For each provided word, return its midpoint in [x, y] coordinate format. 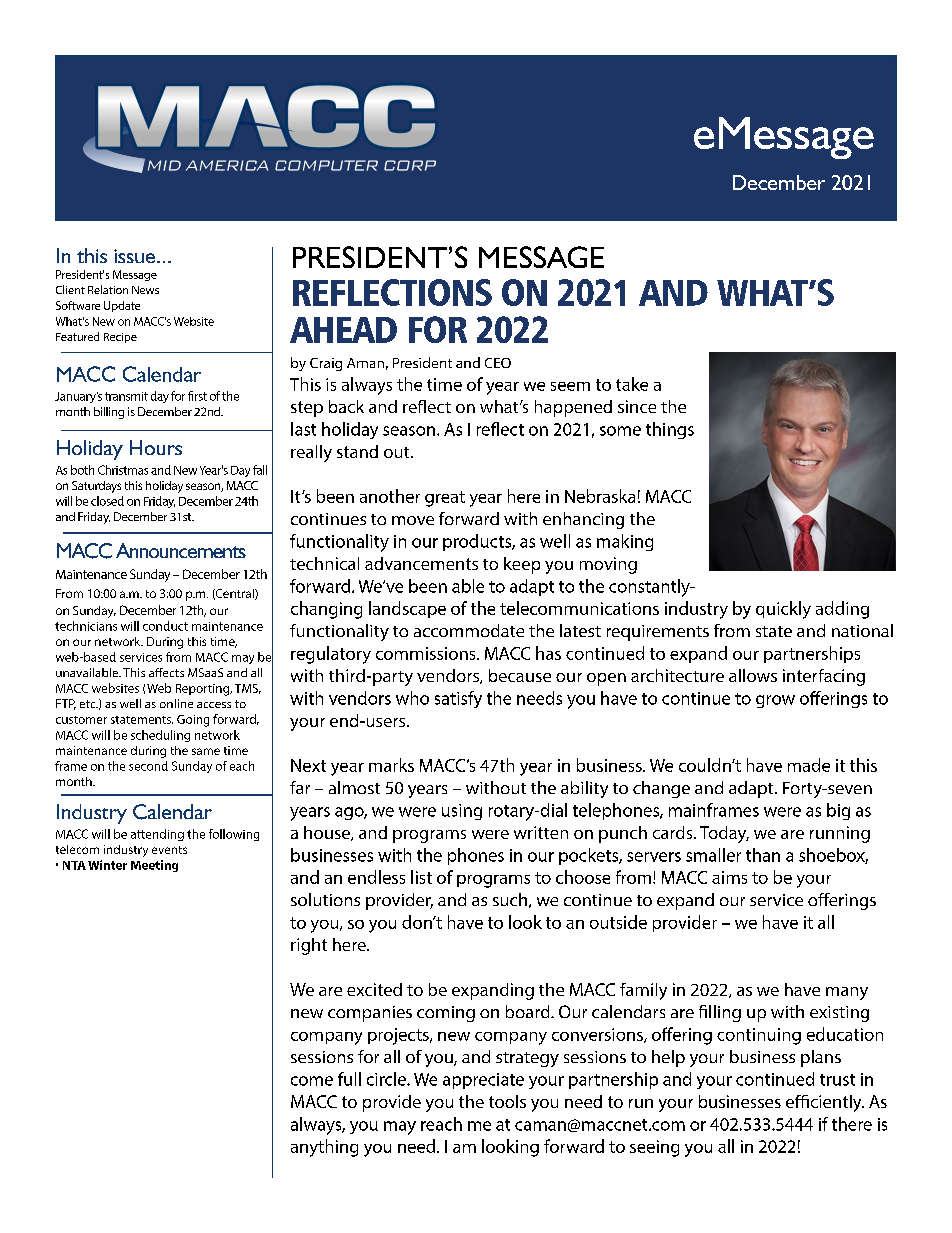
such [510, 899]
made [809, 765]
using [462, 812]
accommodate [469, 630]
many [847, 993]
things [670, 430]
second [148, 766]
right [309, 946]
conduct [165, 626]
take [632, 384]
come [312, 1081]
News [145, 290]
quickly [783, 610]
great [445, 499]
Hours [156, 447]
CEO [498, 363]
